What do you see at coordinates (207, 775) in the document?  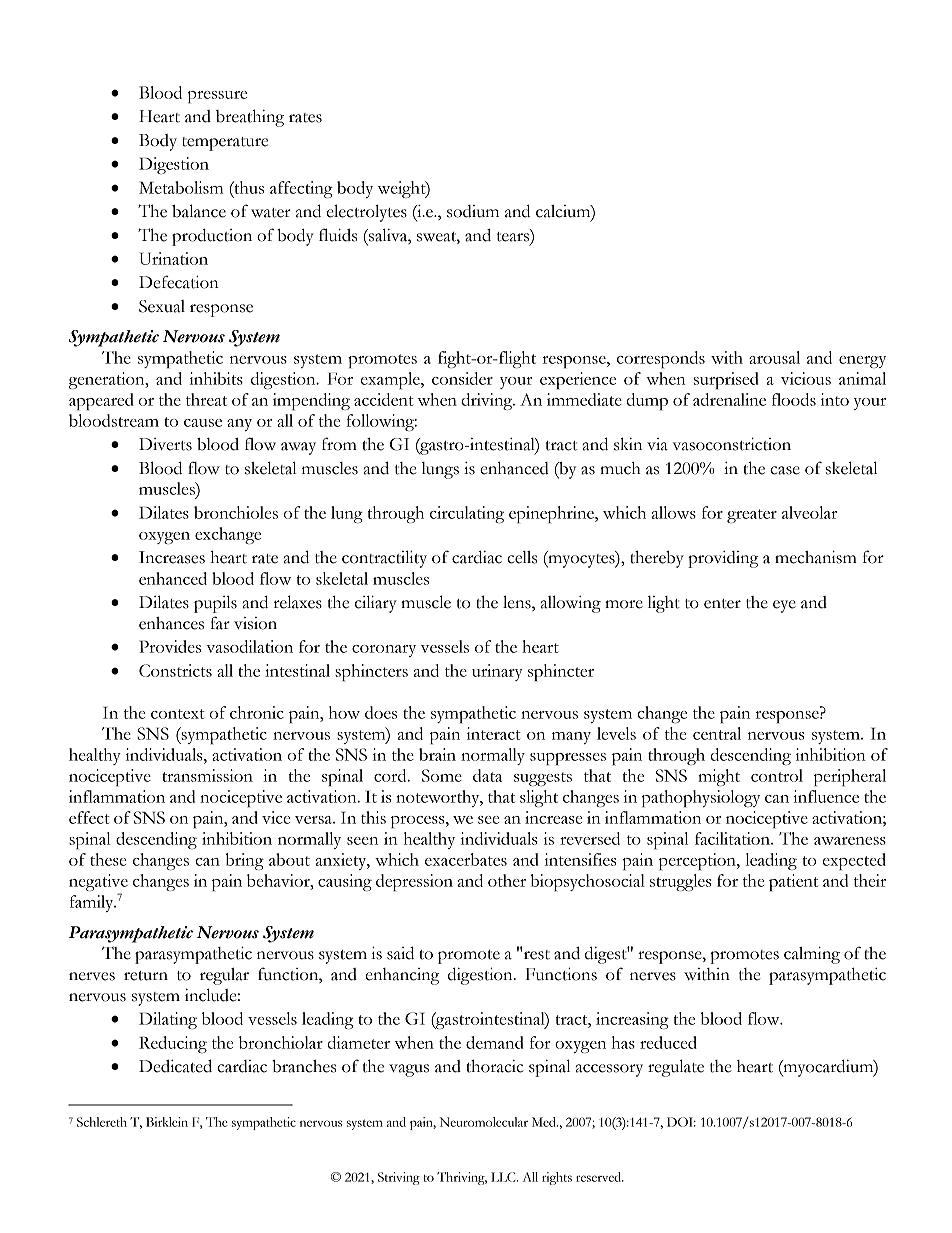 I see `transmission` at bounding box center [207, 775].
